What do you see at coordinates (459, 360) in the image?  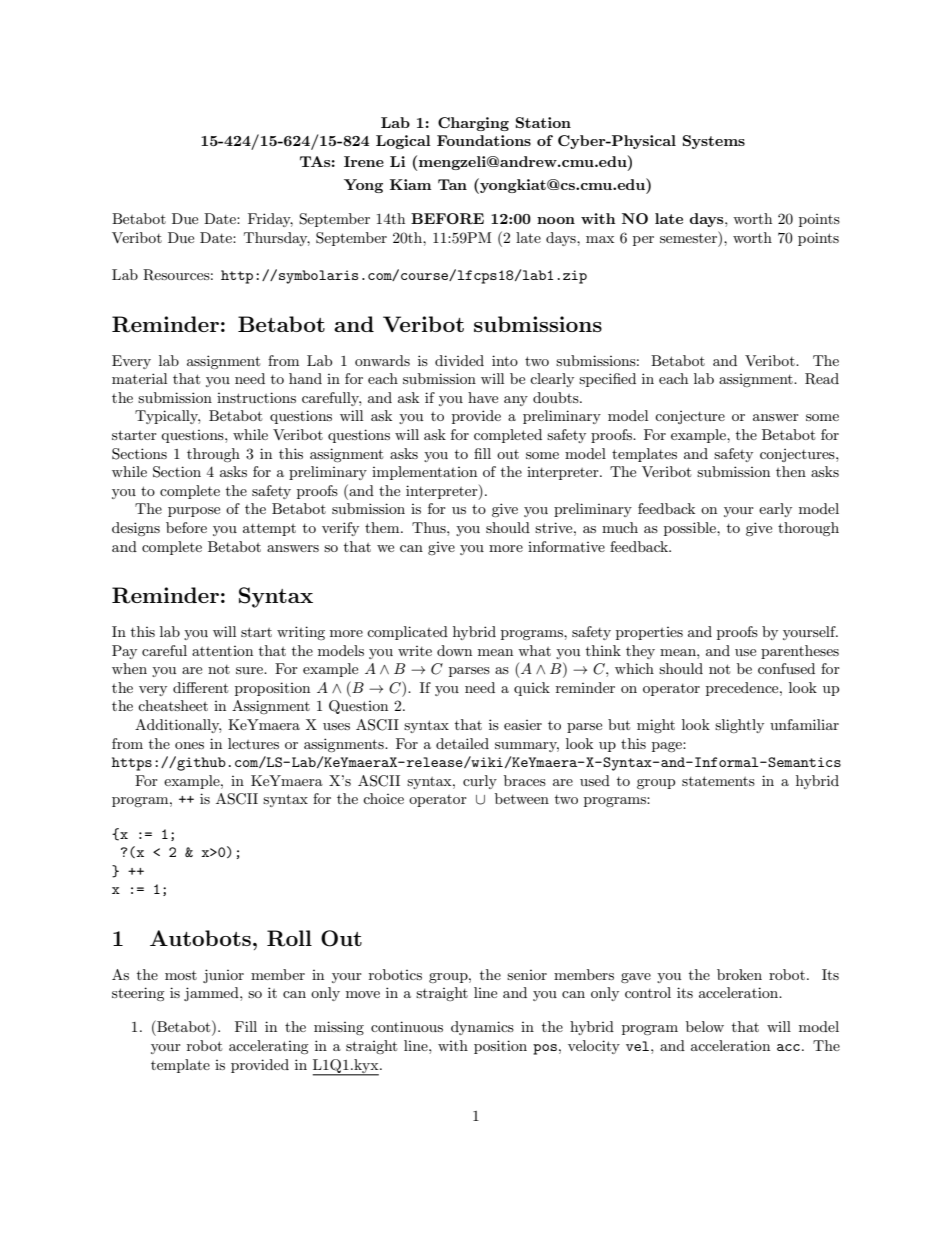 I see `divided` at bounding box center [459, 360].
